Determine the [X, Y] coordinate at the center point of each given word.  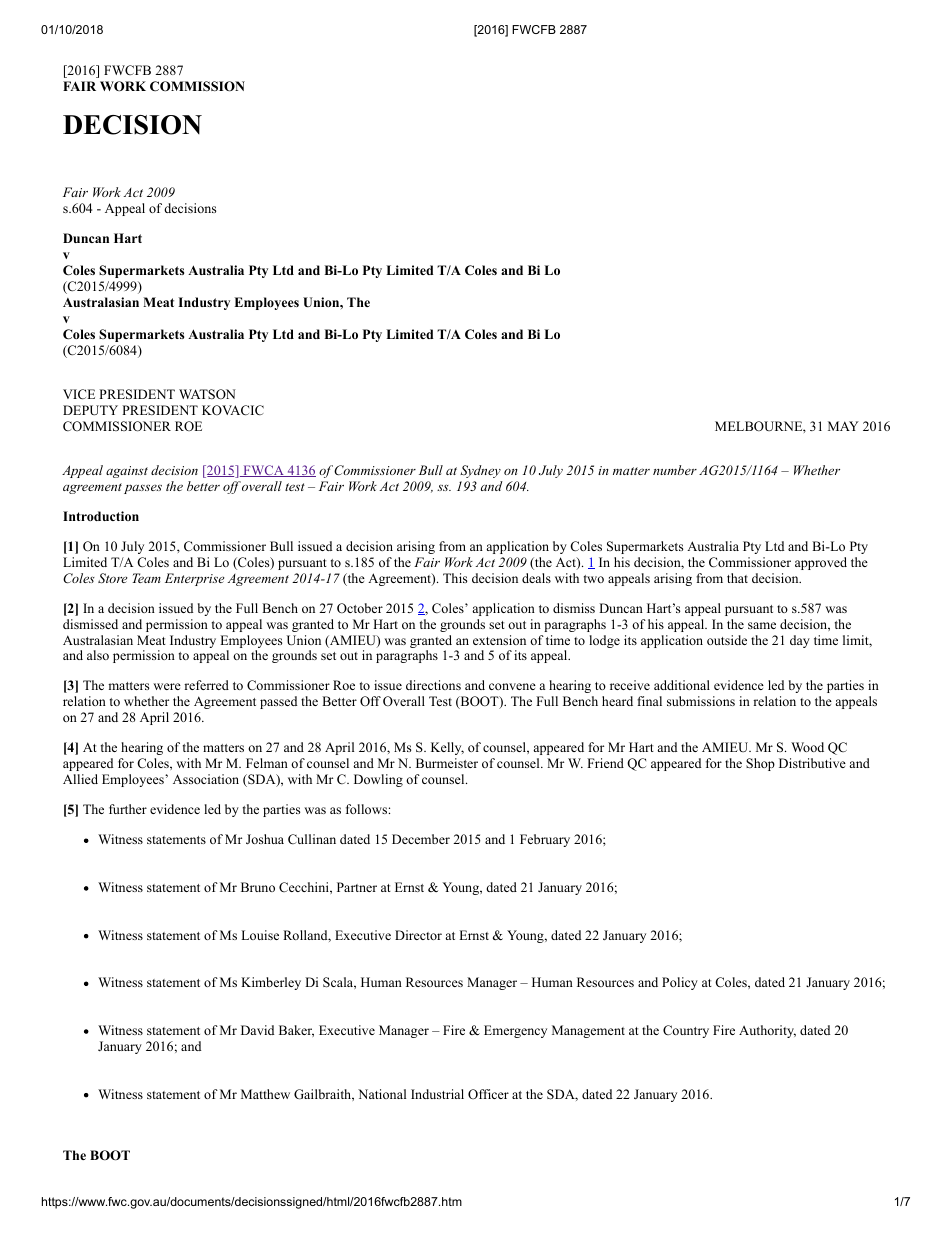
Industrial [437, 1094]
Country [686, 1031]
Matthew [265, 1094]
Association [206, 779]
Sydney [480, 471]
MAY [843, 426]
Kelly [447, 748]
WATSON [207, 394]
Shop [760, 764]
